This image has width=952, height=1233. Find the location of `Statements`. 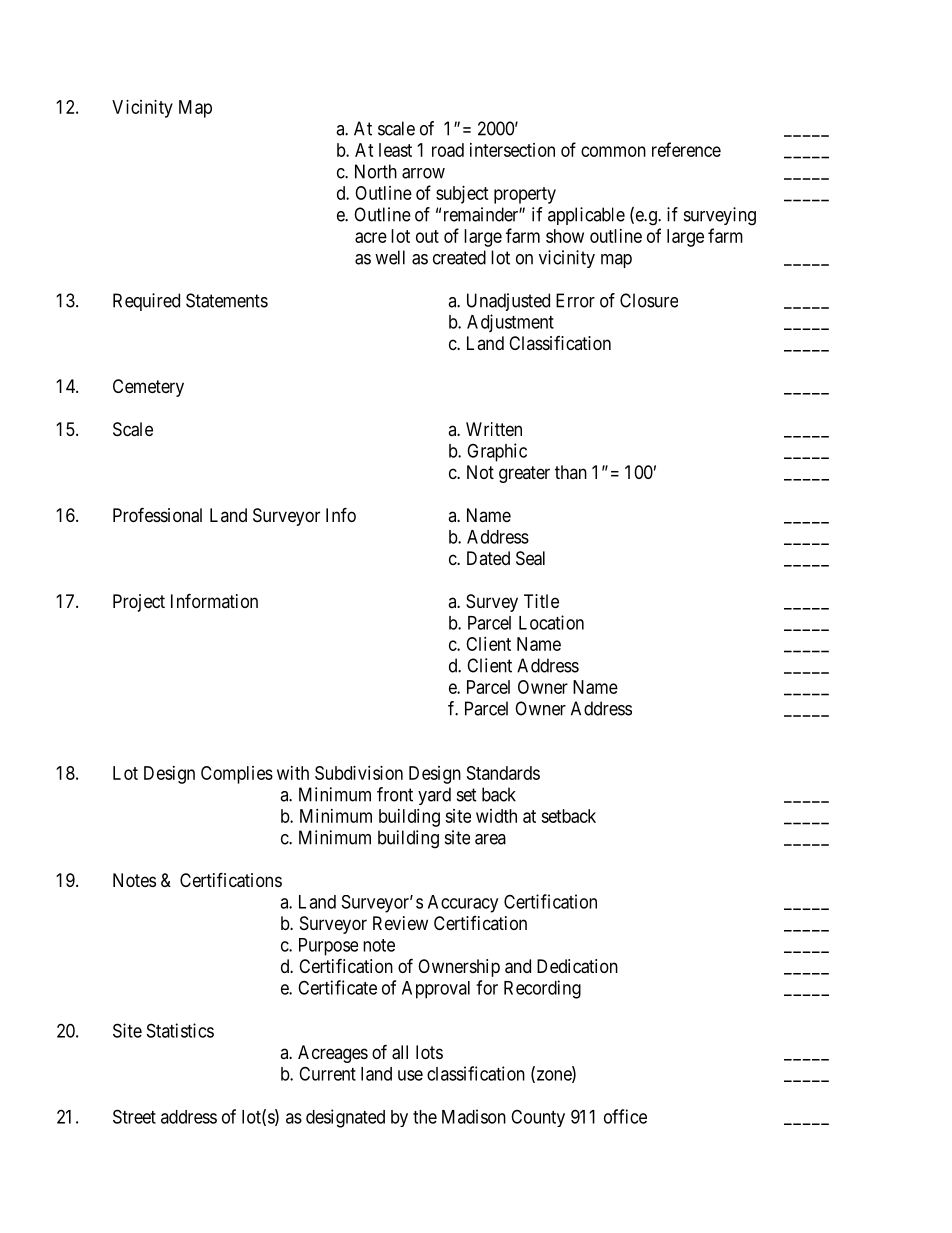

Statements is located at coordinates (227, 300).
